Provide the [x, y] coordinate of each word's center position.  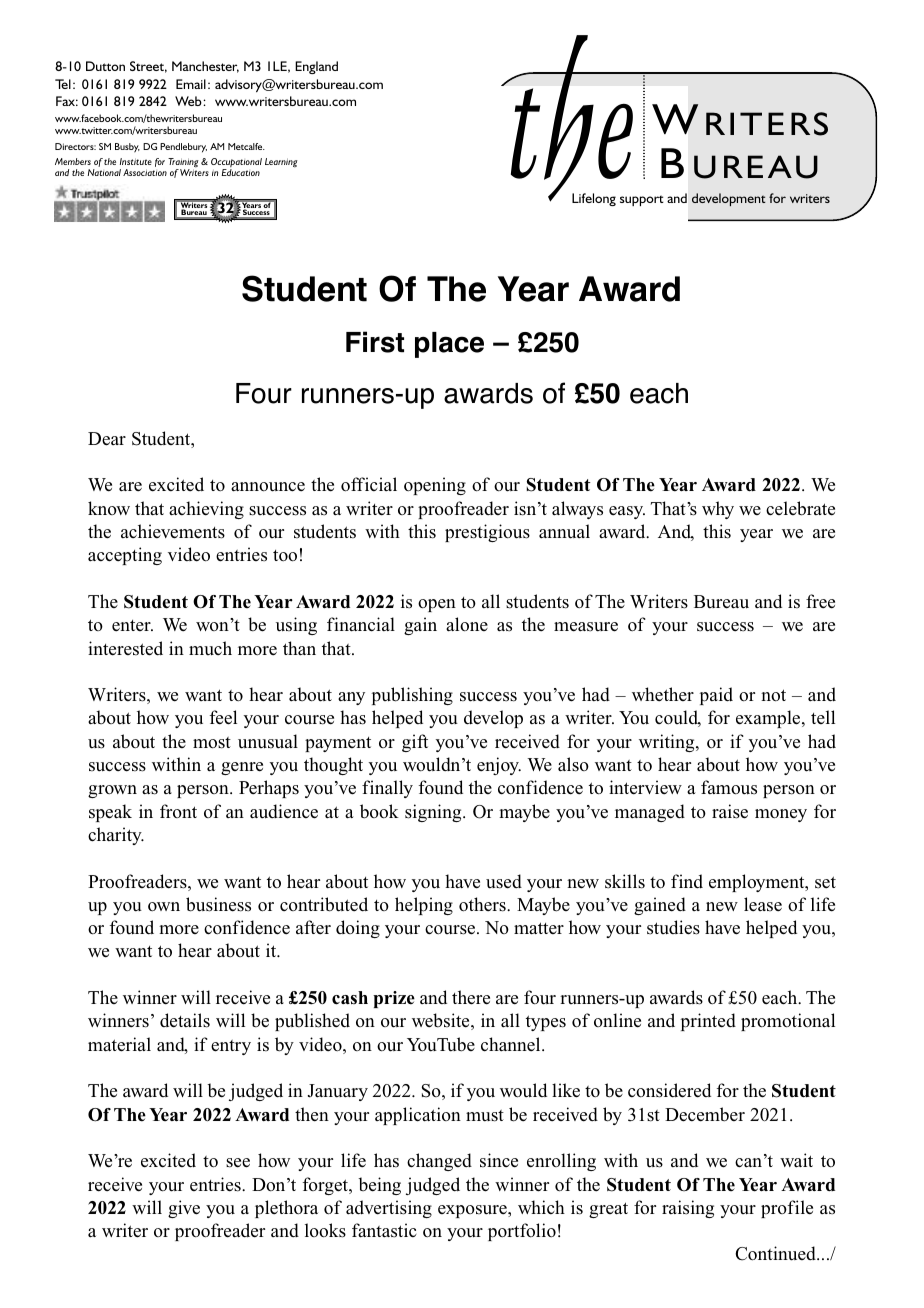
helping [424, 906]
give [184, 1209]
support [642, 200]
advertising [389, 1209]
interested [125, 648]
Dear [107, 439]
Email [191, 84]
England [316, 67]
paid [716, 696]
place [449, 345]
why [718, 510]
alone [467, 624]
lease [763, 904]
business [218, 904]
